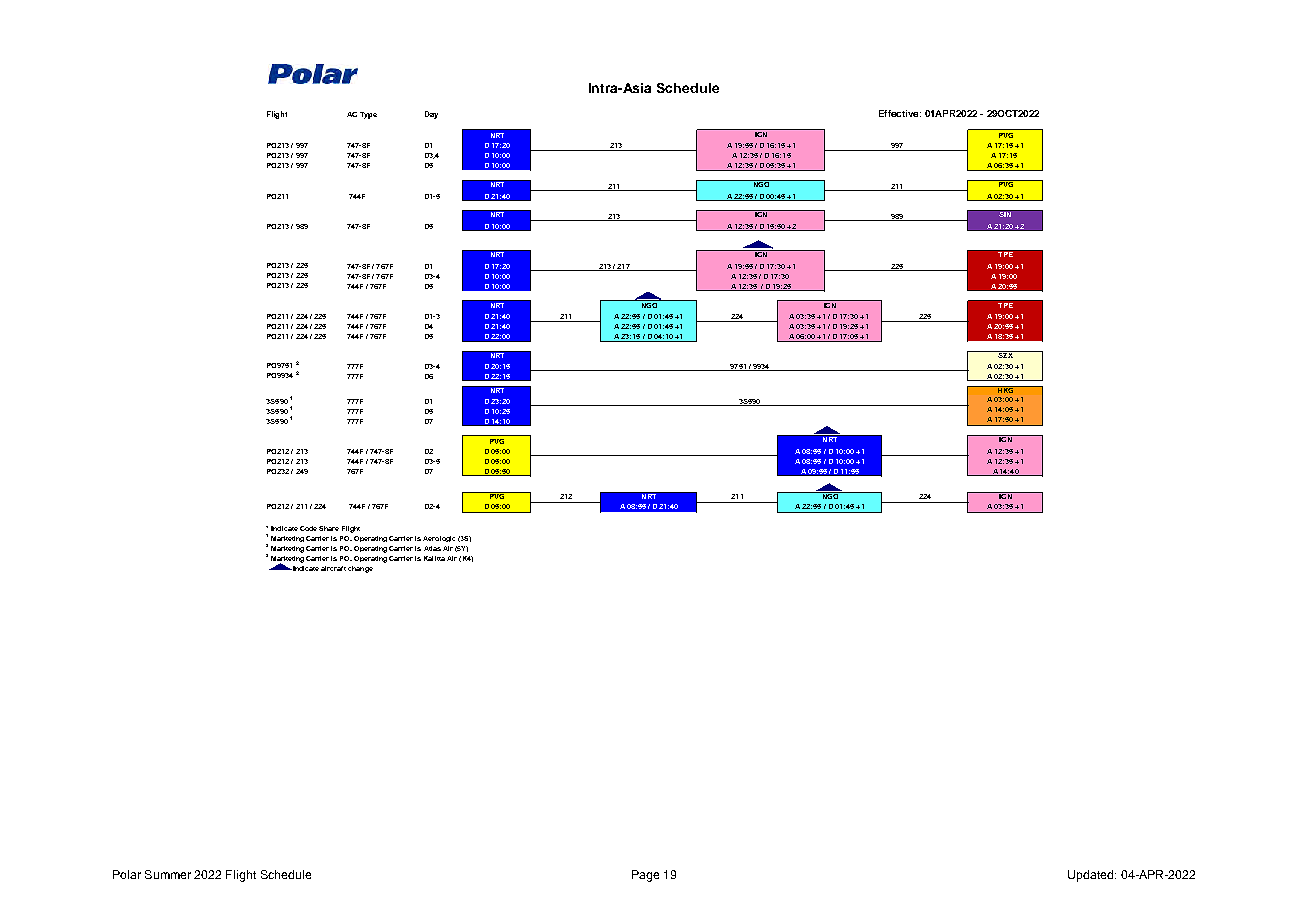 This screenshot has height=924, width=1308. What do you see at coordinates (308, 528) in the screenshot?
I see `Code` at bounding box center [308, 528].
